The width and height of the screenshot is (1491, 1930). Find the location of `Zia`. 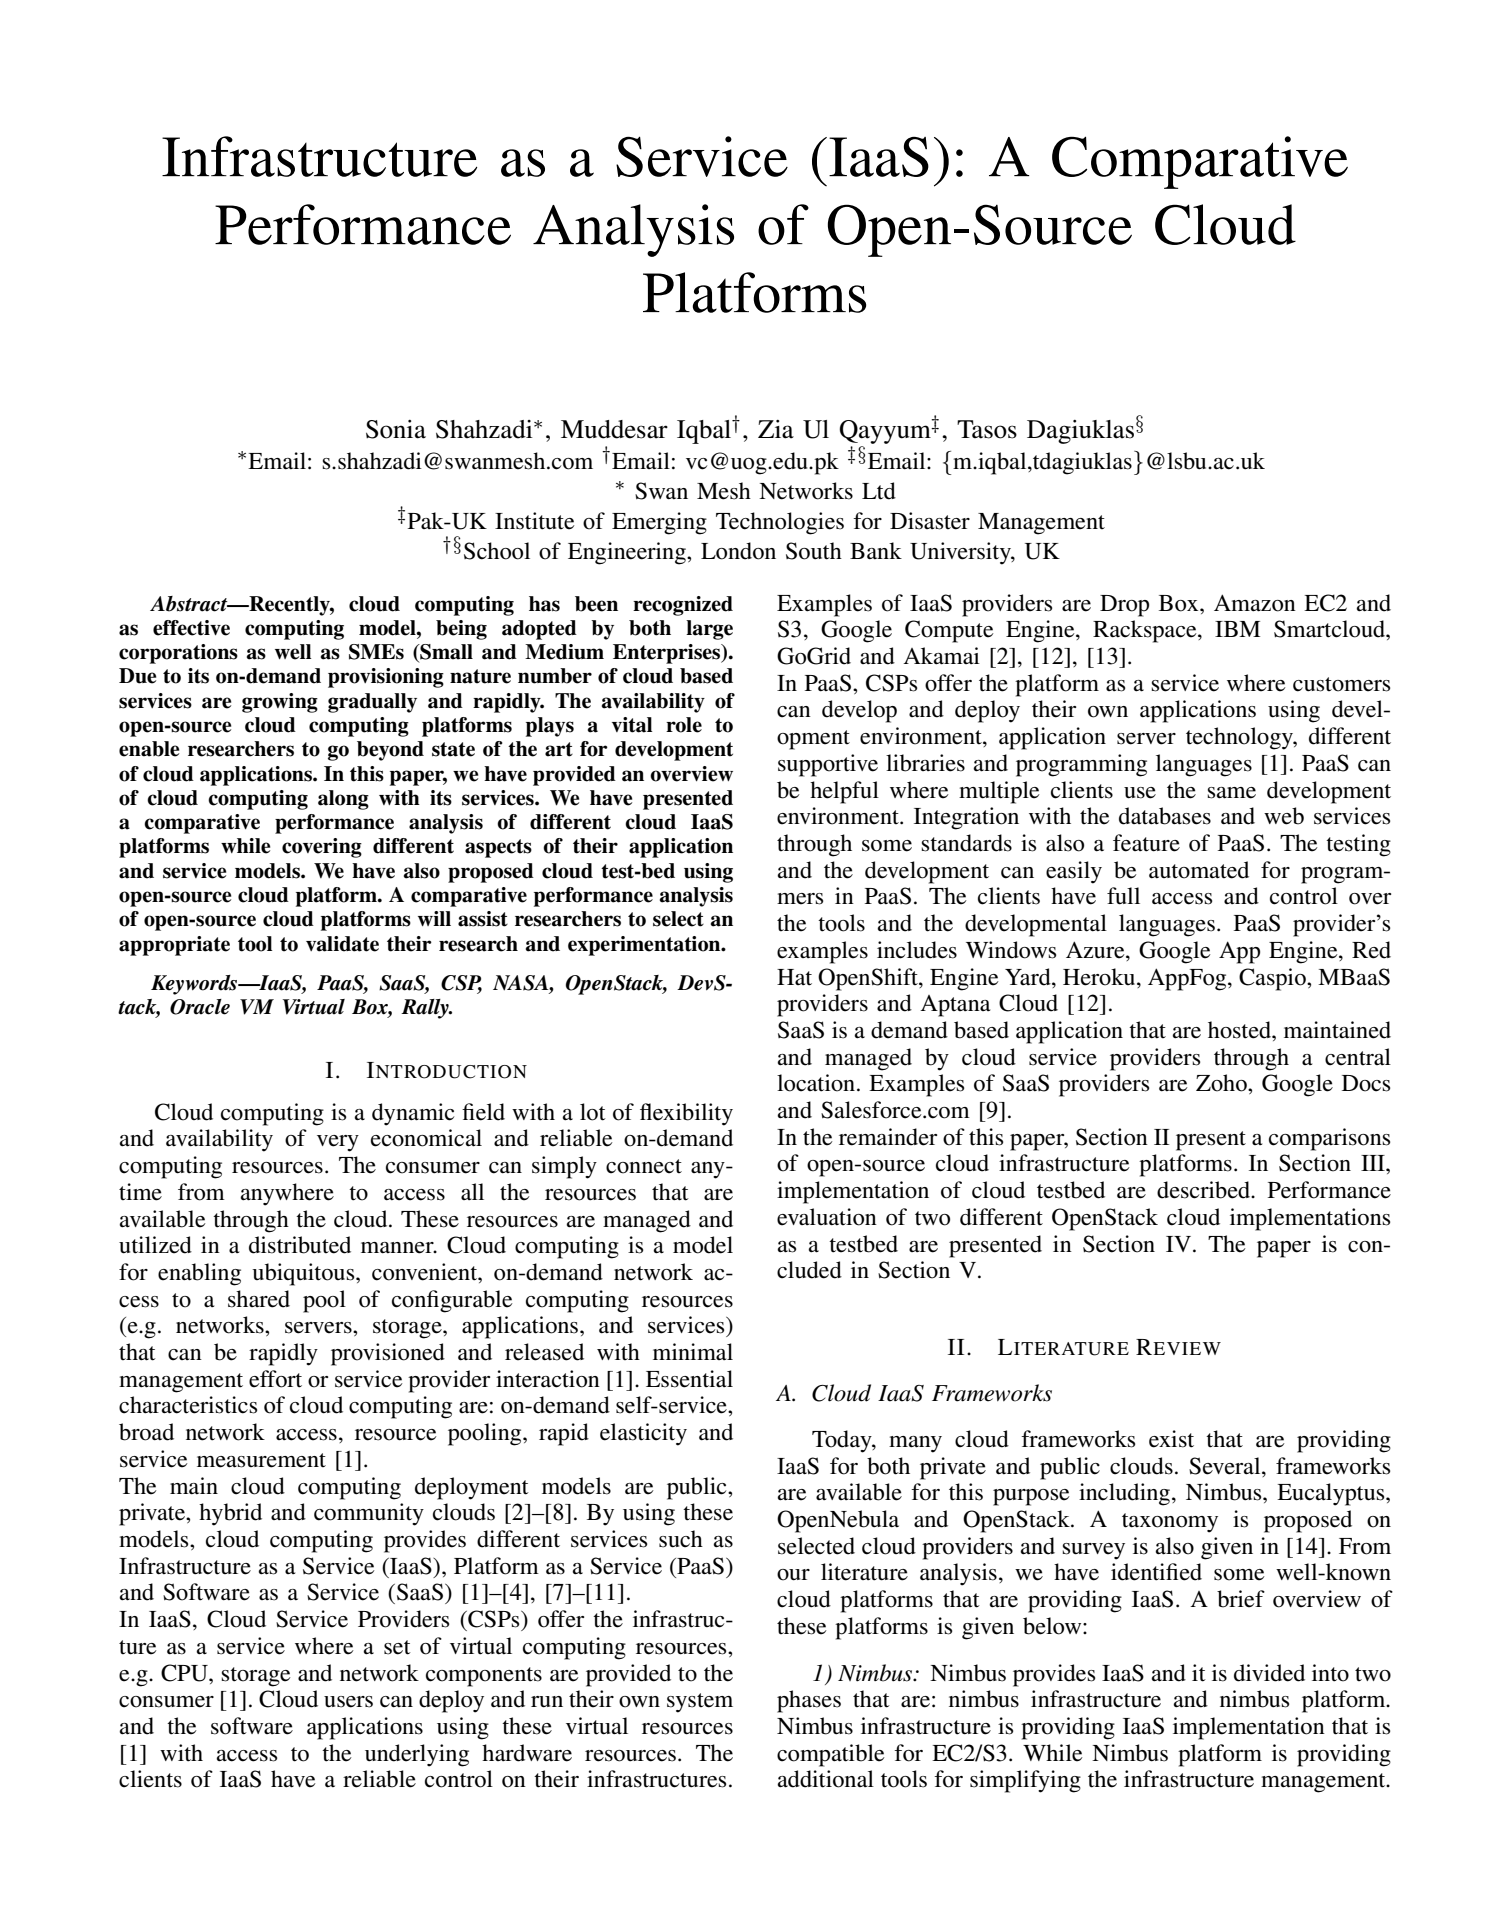

Zia is located at coordinates (776, 429).
